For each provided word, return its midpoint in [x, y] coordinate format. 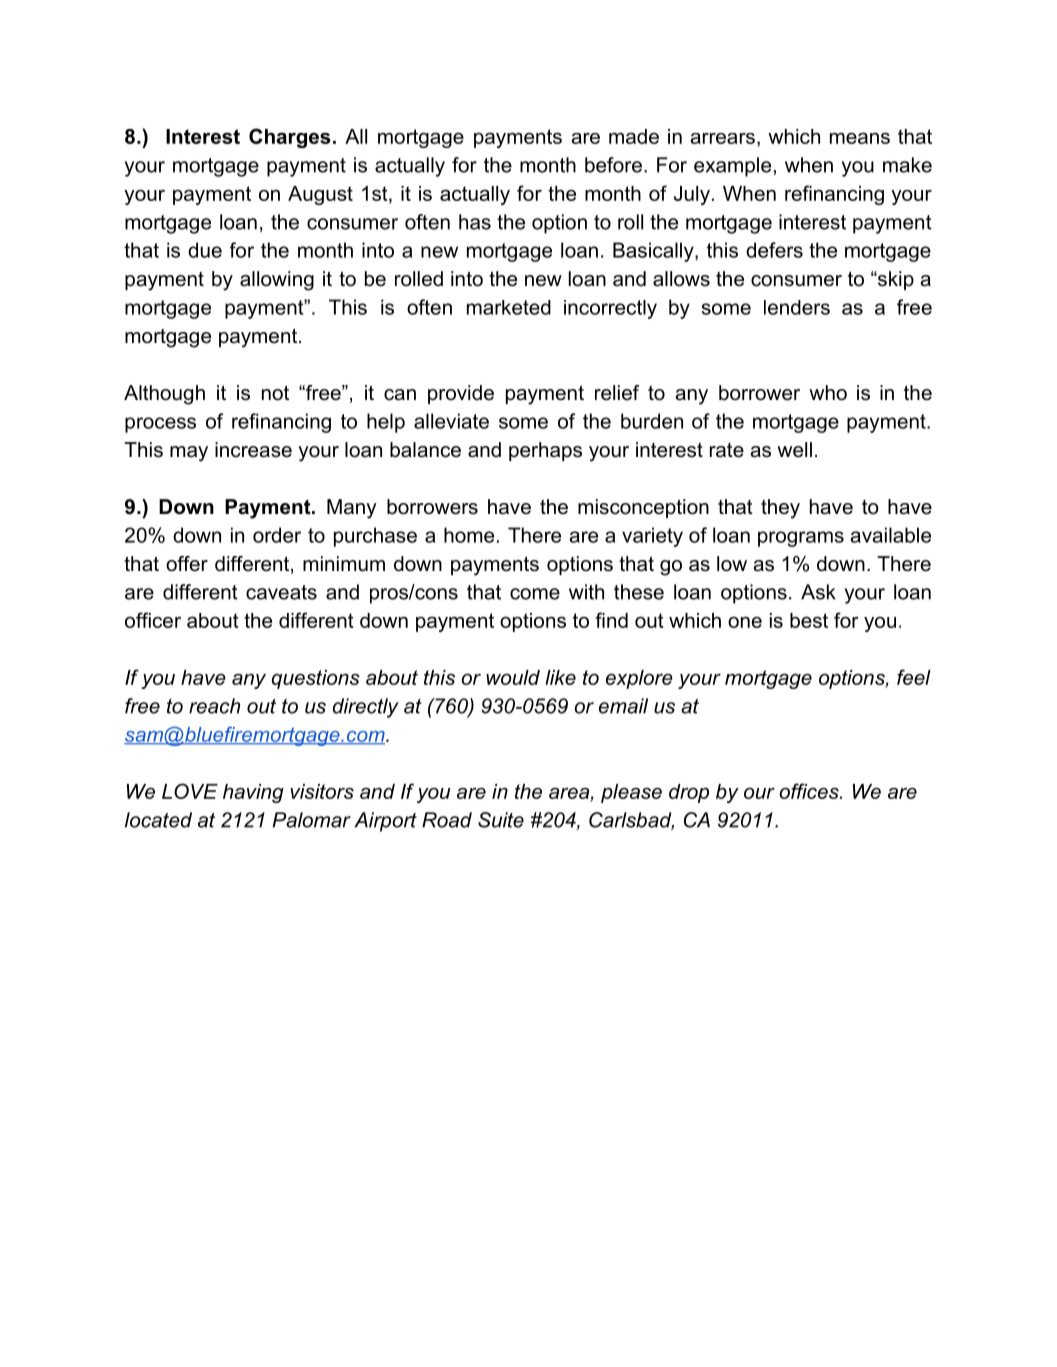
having [253, 793]
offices [810, 791]
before [613, 165]
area [569, 793]
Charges [290, 138]
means [860, 138]
